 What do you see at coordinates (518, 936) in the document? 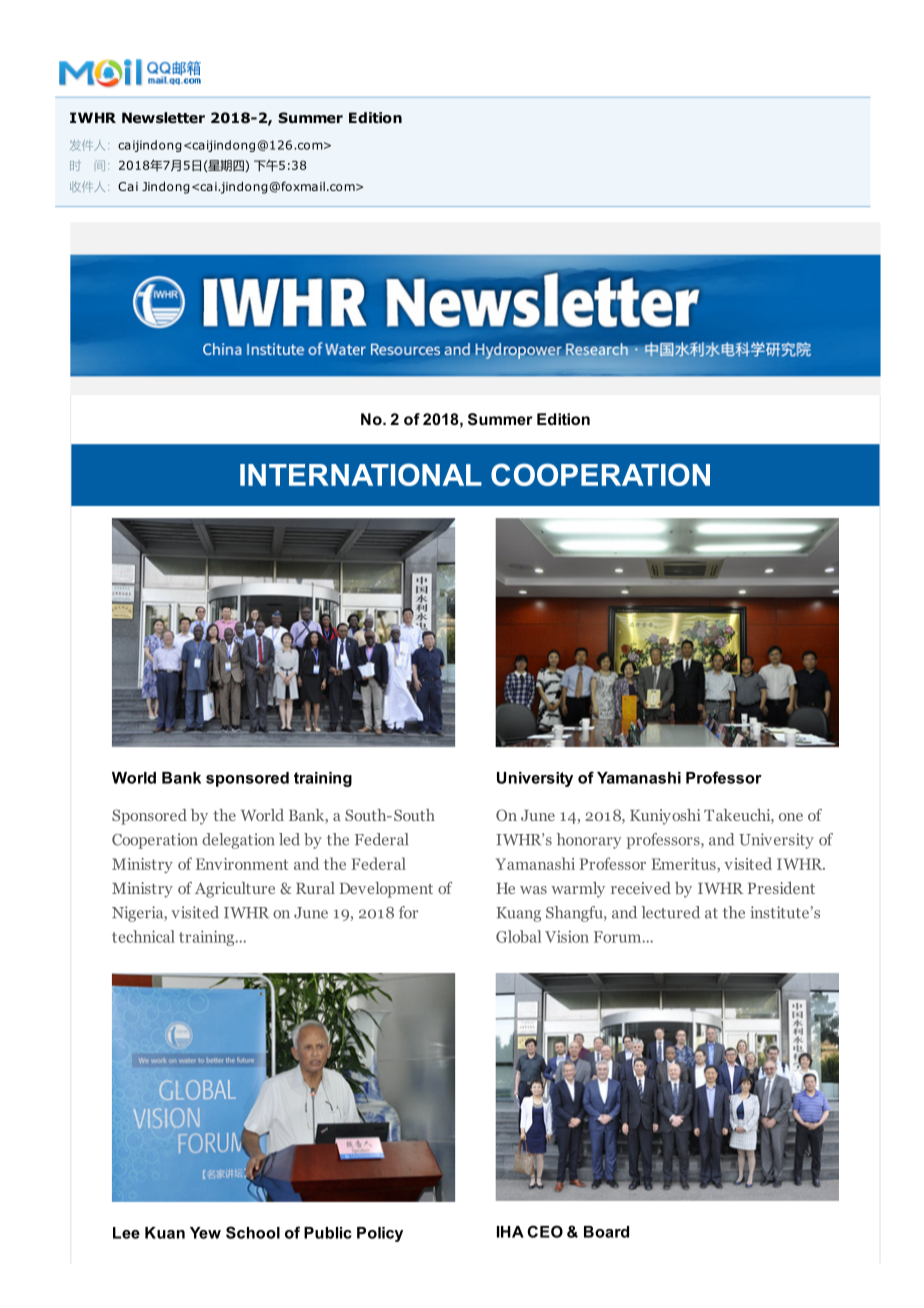
I see `Global` at bounding box center [518, 936].
